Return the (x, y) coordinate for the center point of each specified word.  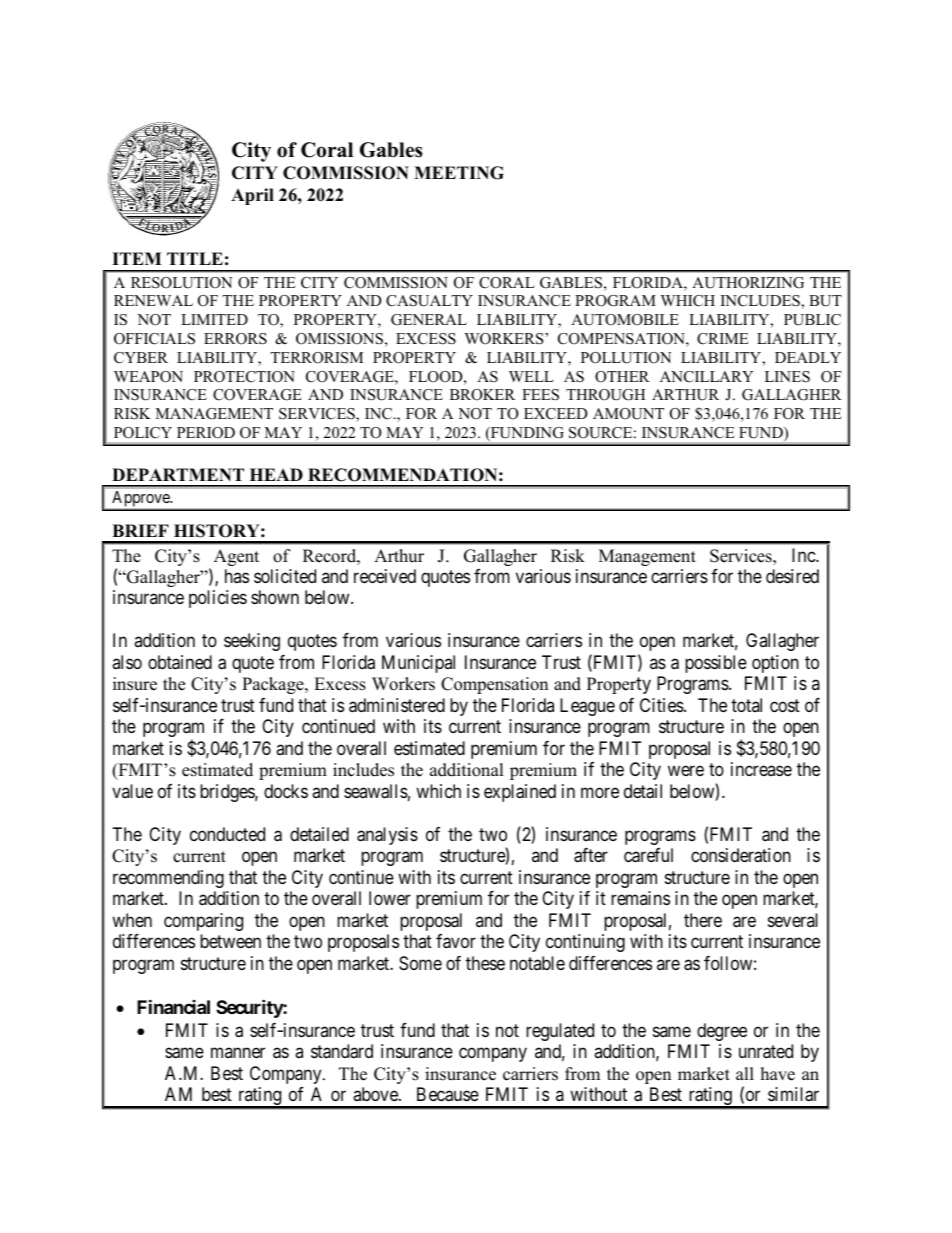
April (252, 196)
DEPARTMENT (178, 474)
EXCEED (556, 414)
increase (761, 769)
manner (238, 1053)
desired (792, 576)
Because (448, 1094)
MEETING (459, 173)
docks (286, 791)
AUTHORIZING (748, 283)
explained (520, 793)
